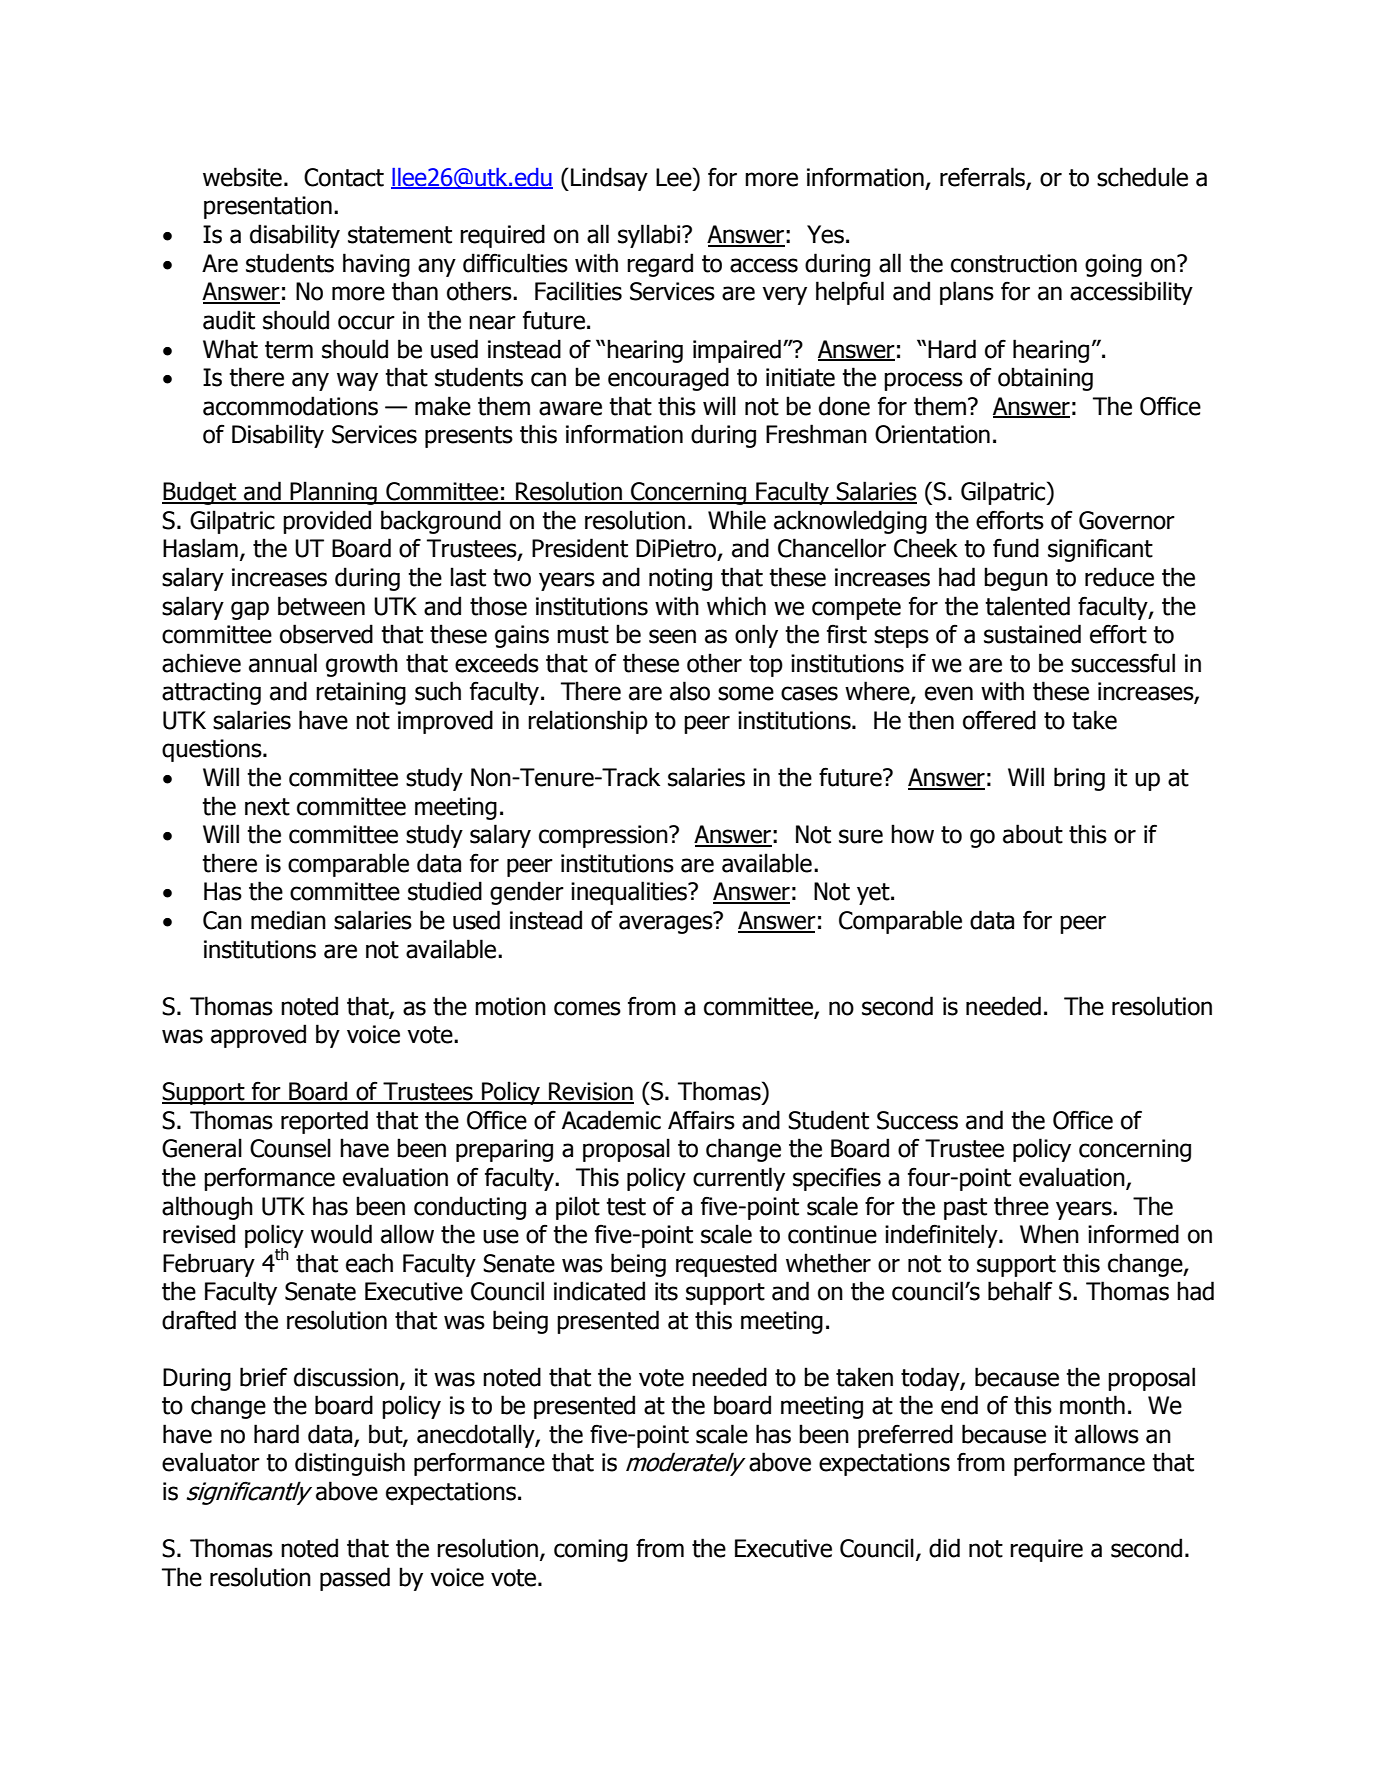 The width and height of the page is (1379, 1784). What do you see at coordinates (268, 207) in the page?
I see `presentation` at bounding box center [268, 207].
